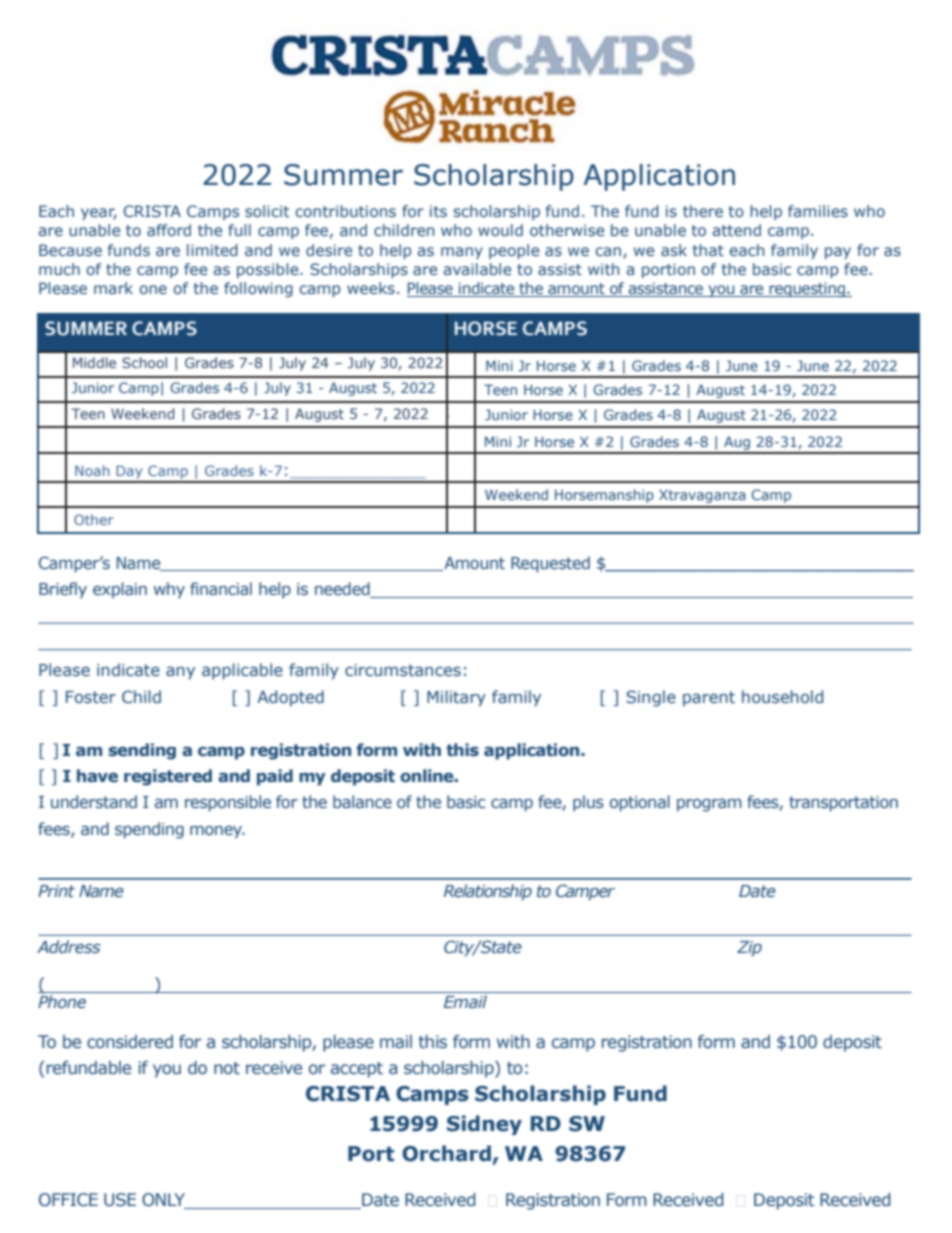 The height and width of the screenshot is (1233, 952). Describe the element at coordinates (484, 1125) in the screenshot. I see `Sidney` at that location.
